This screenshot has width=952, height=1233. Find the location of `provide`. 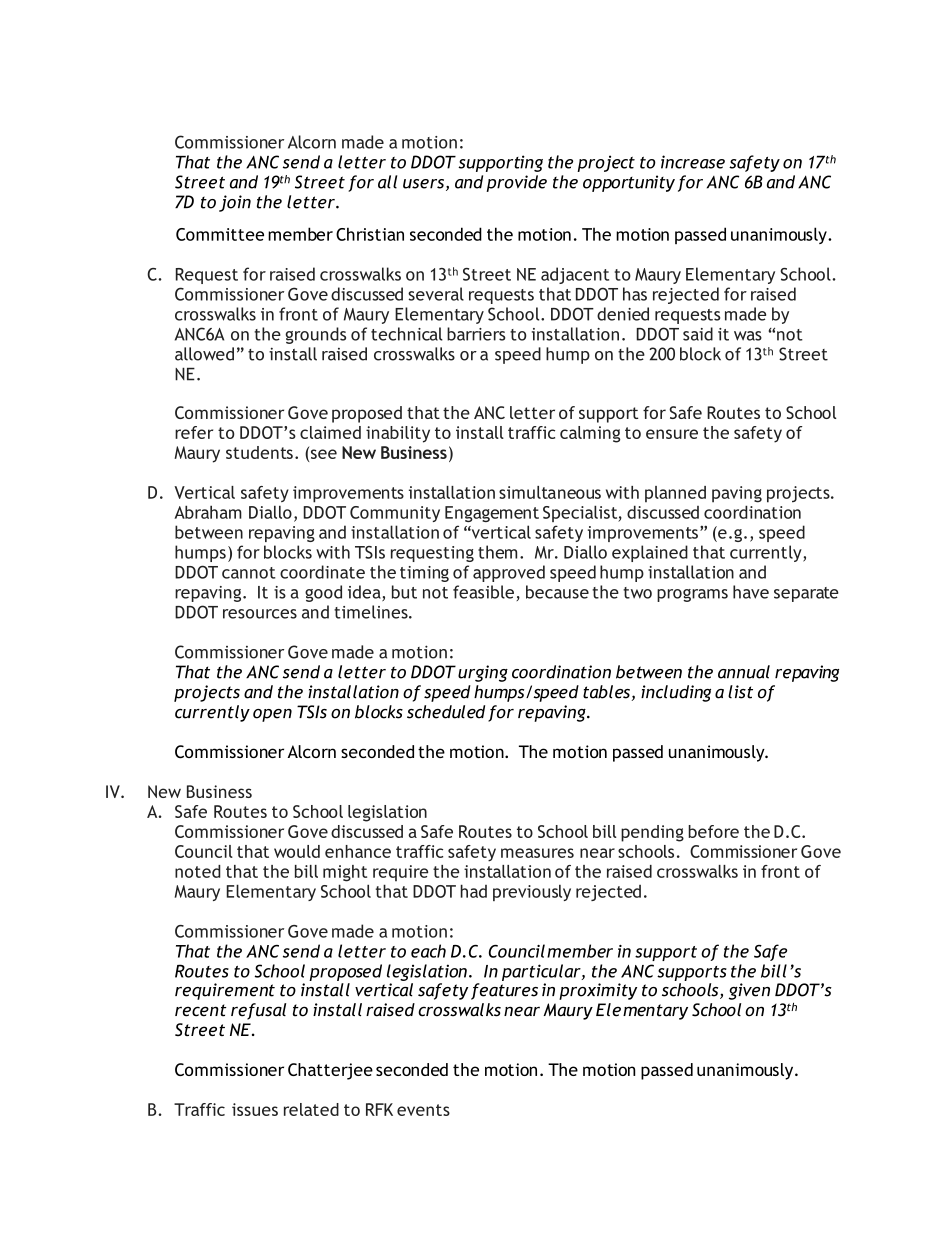

provide is located at coordinates (516, 183).
